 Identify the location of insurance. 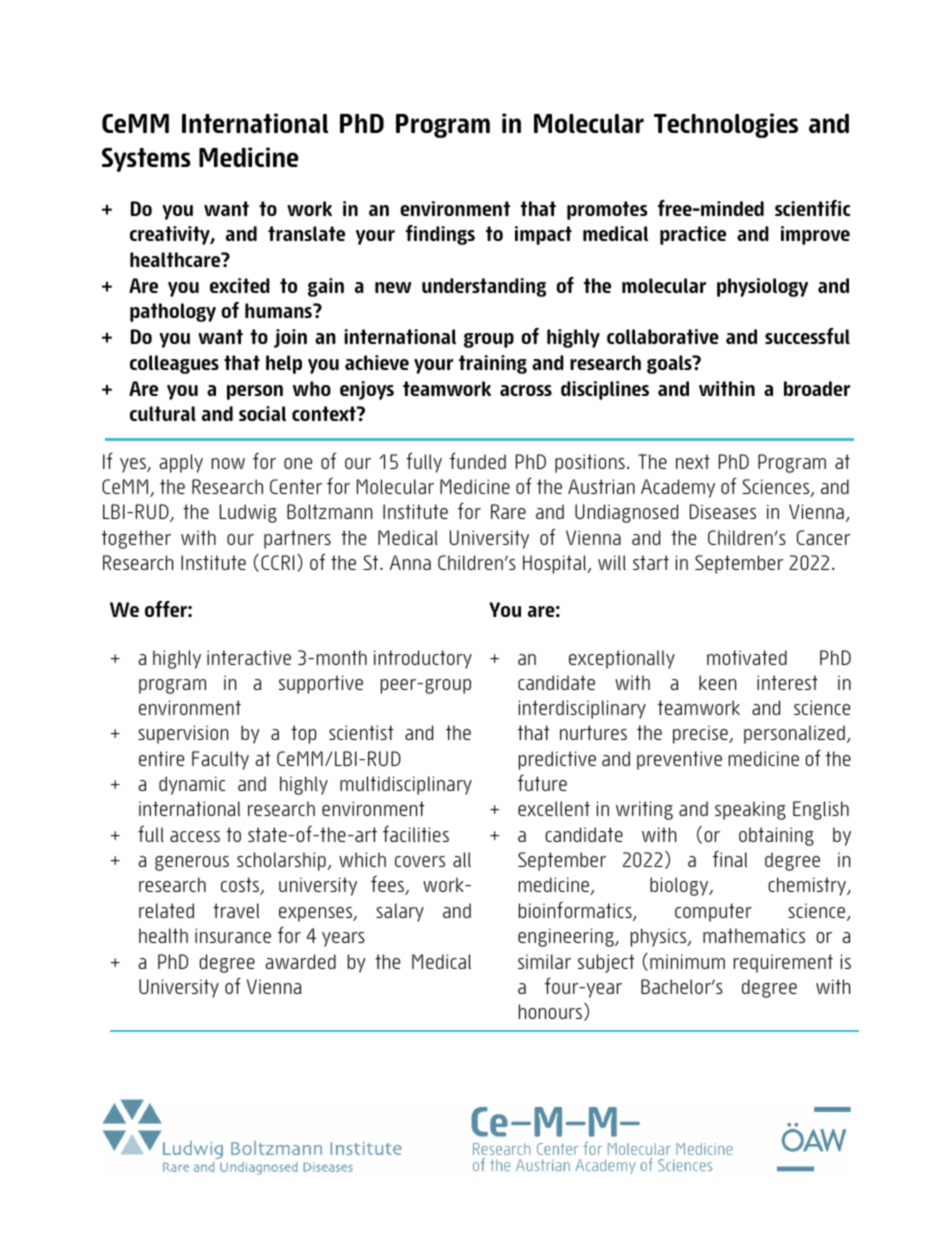
(233, 935).
